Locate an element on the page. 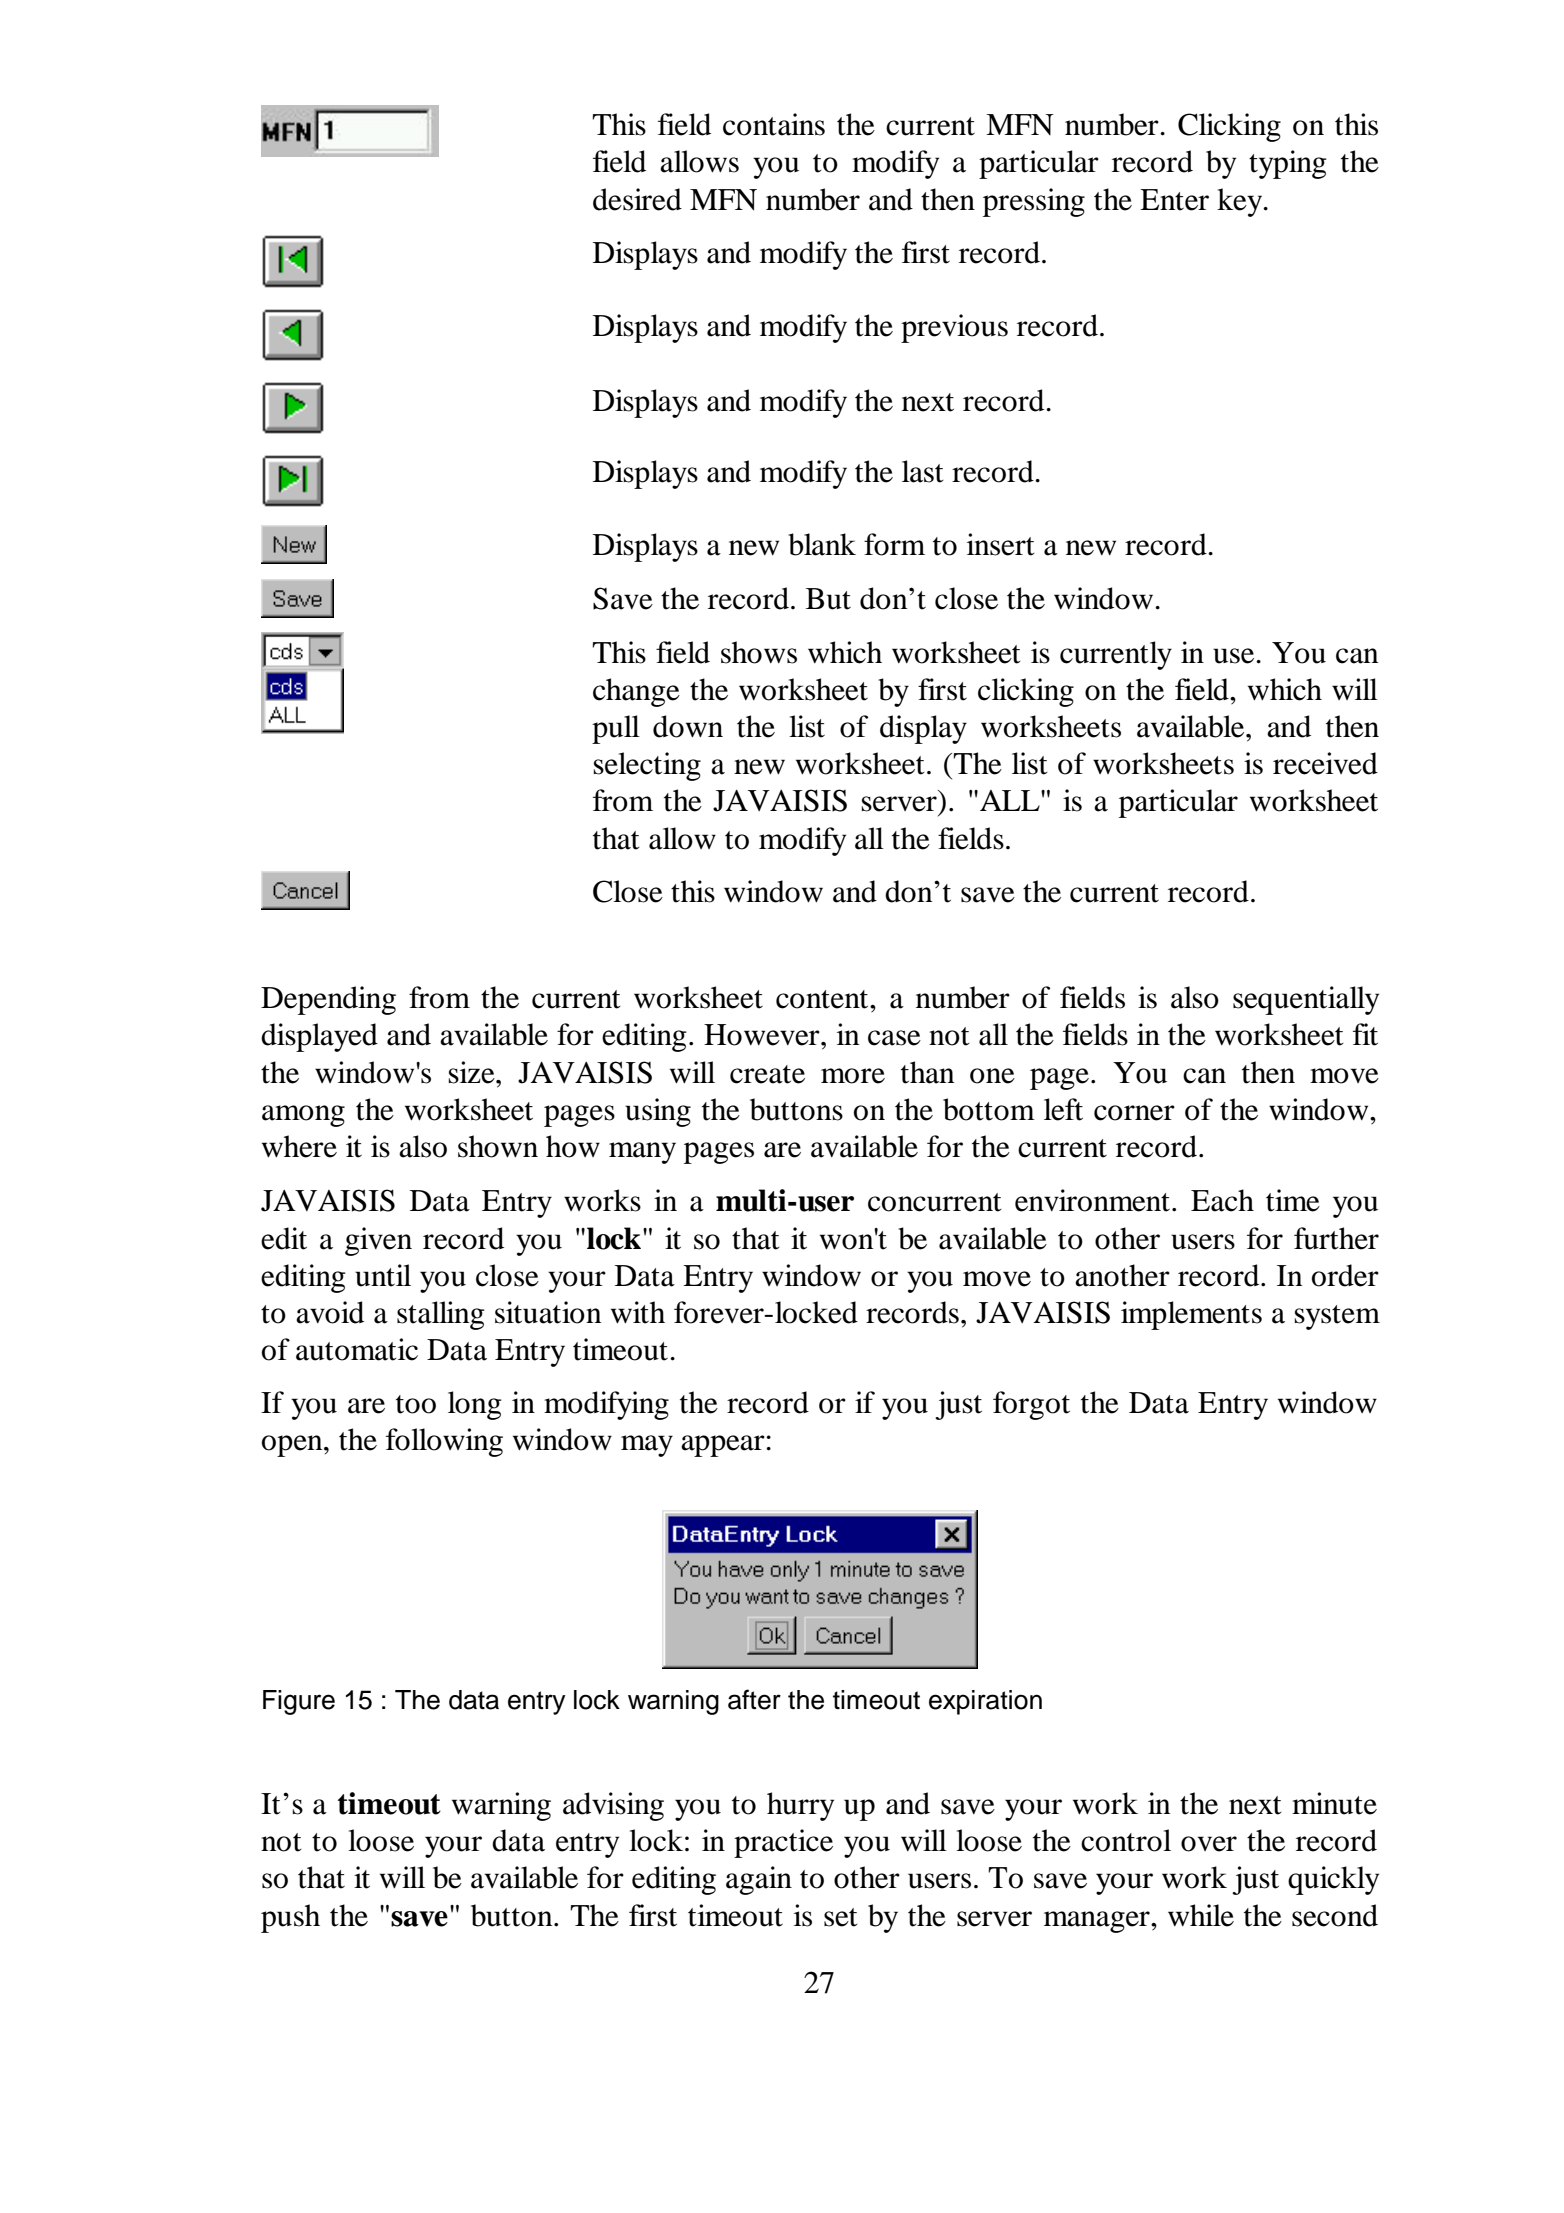 This document has height=2213, width=1564. contains is located at coordinates (774, 124).
